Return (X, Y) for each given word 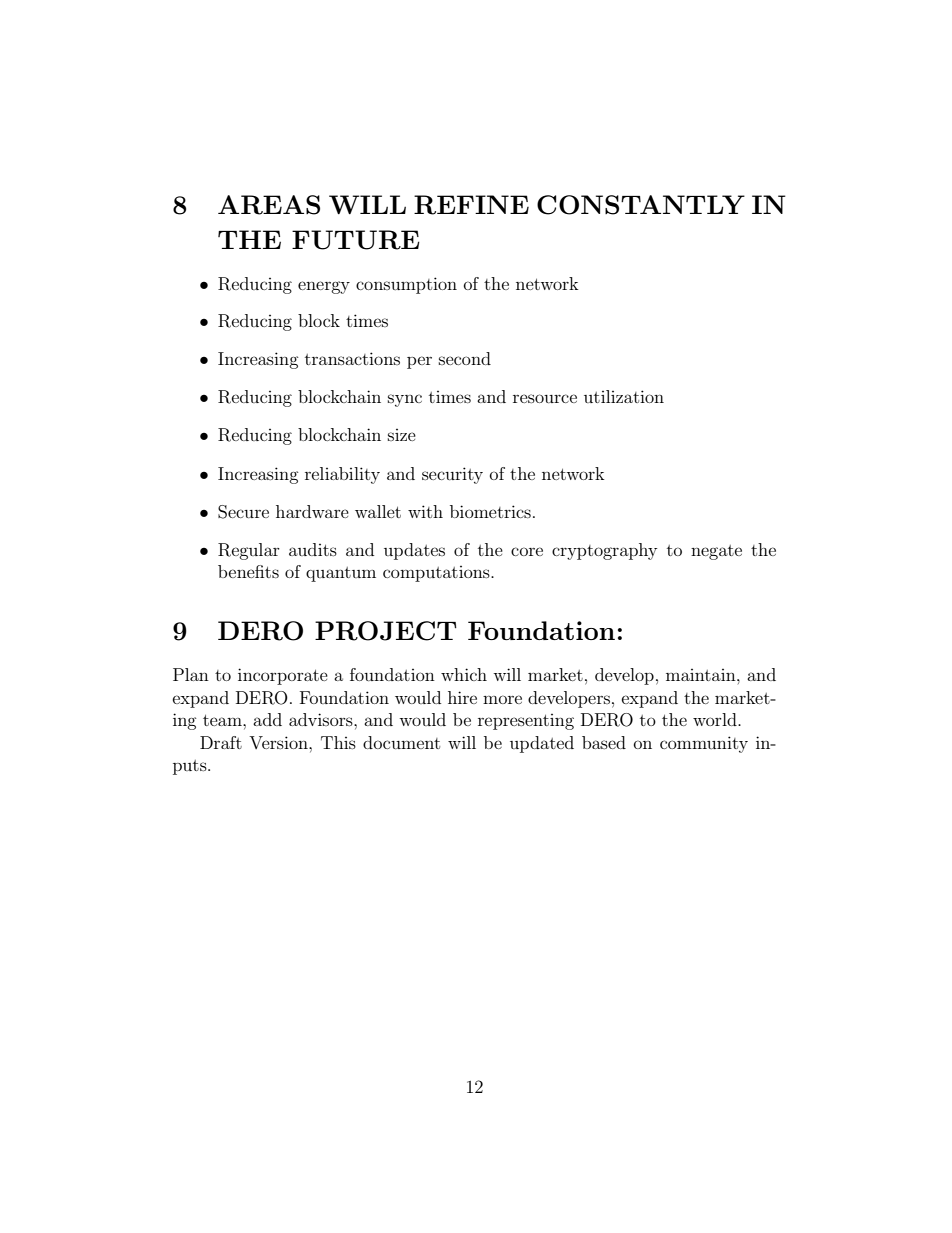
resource (545, 398)
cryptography (604, 551)
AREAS (269, 205)
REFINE (471, 205)
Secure (243, 512)
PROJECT (386, 631)
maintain (702, 675)
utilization (624, 396)
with (425, 511)
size (402, 435)
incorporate (283, 676)
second (465, 358)
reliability (342, 475)
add (267, 719)
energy (324, 287)
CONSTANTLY (641, 205)
